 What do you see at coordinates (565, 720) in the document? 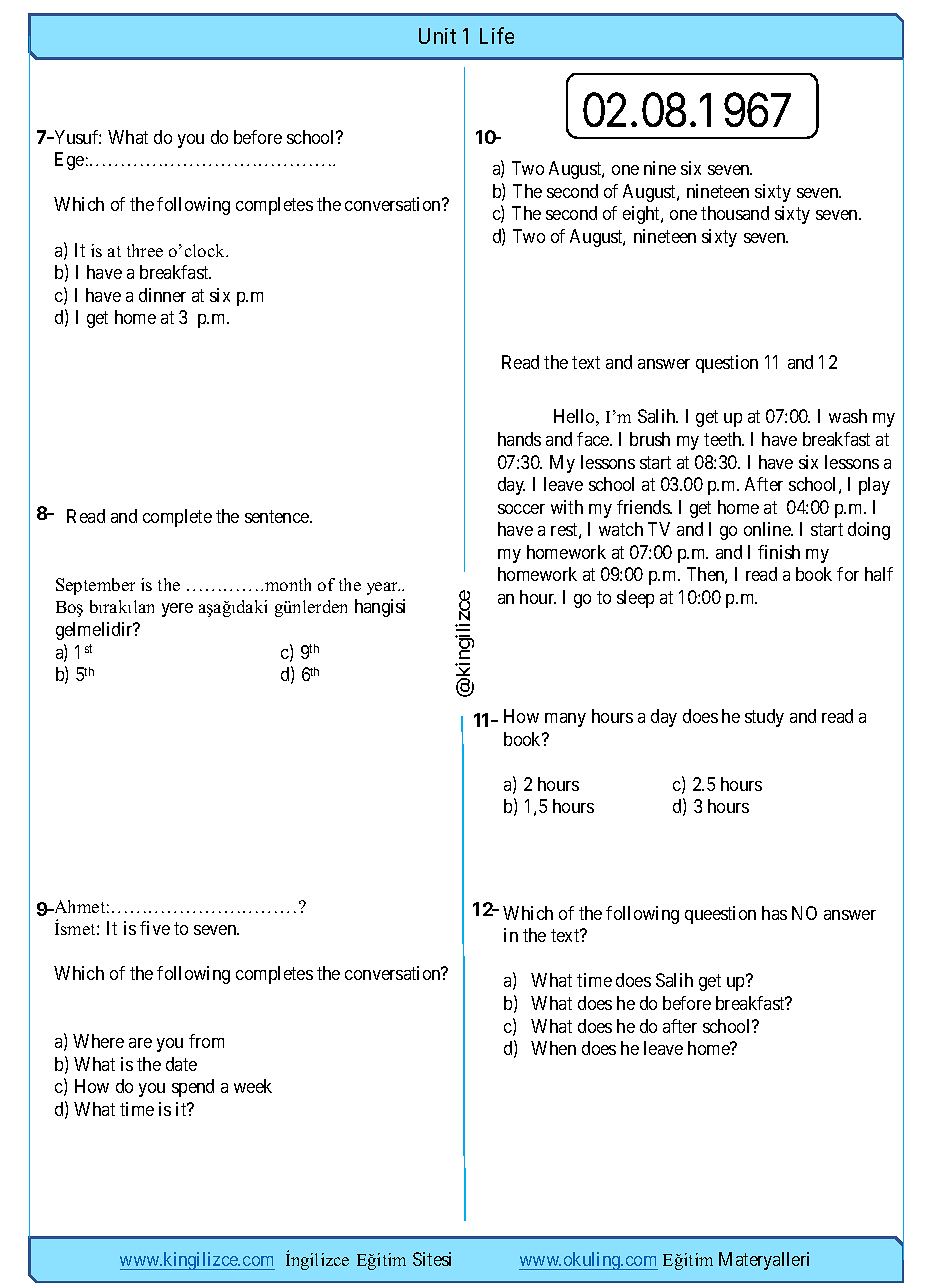
I see `many` at bounding box center [565, 720].
